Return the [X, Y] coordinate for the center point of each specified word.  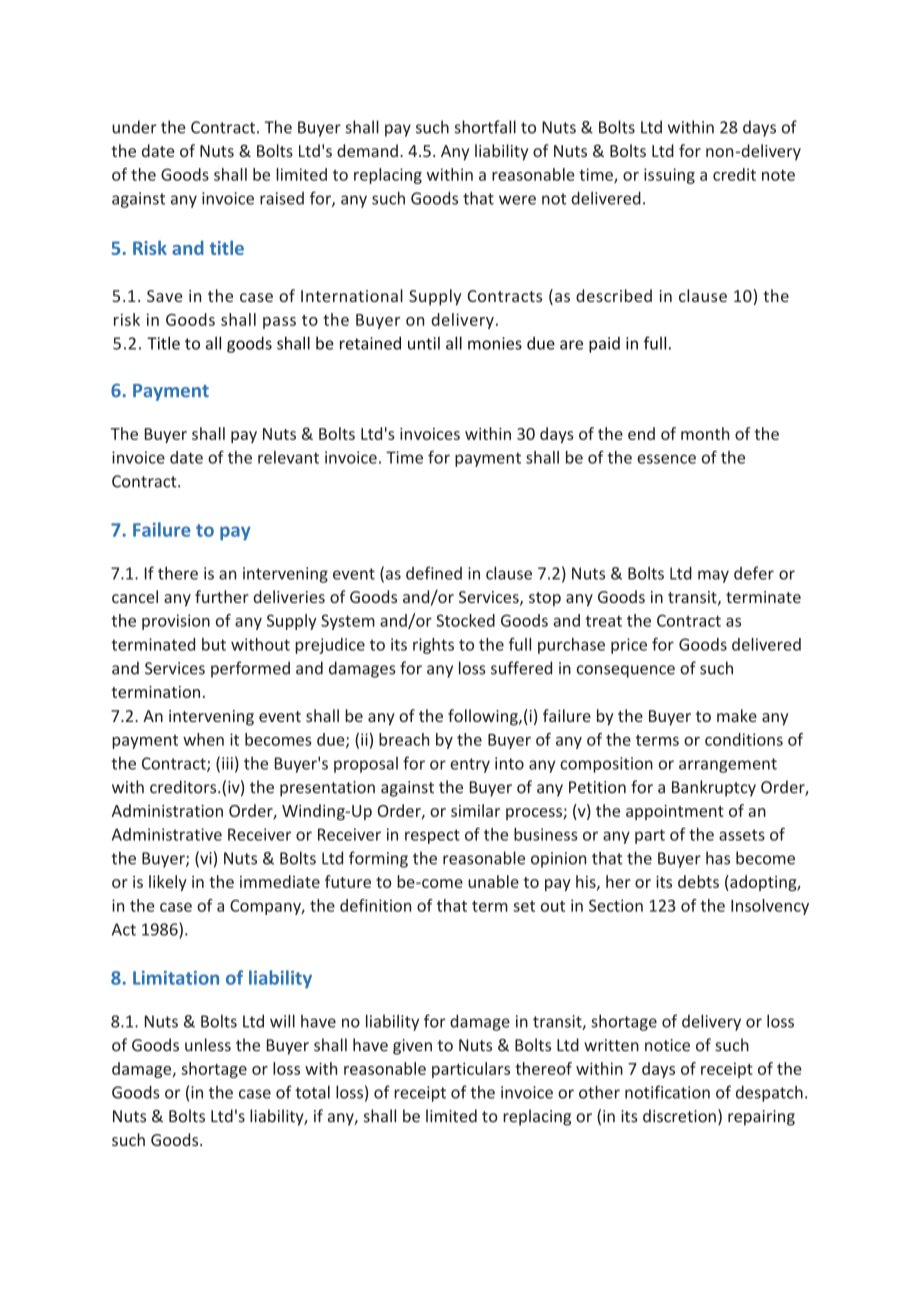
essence [666, 459]
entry [470, 765]
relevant [288, 457]
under [134, 127]
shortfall [485, 127]
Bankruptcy [714, 788]
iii [227, 763]
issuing [669, 176]
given [412, 1047]
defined [434, 573]
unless [208, 1045]
